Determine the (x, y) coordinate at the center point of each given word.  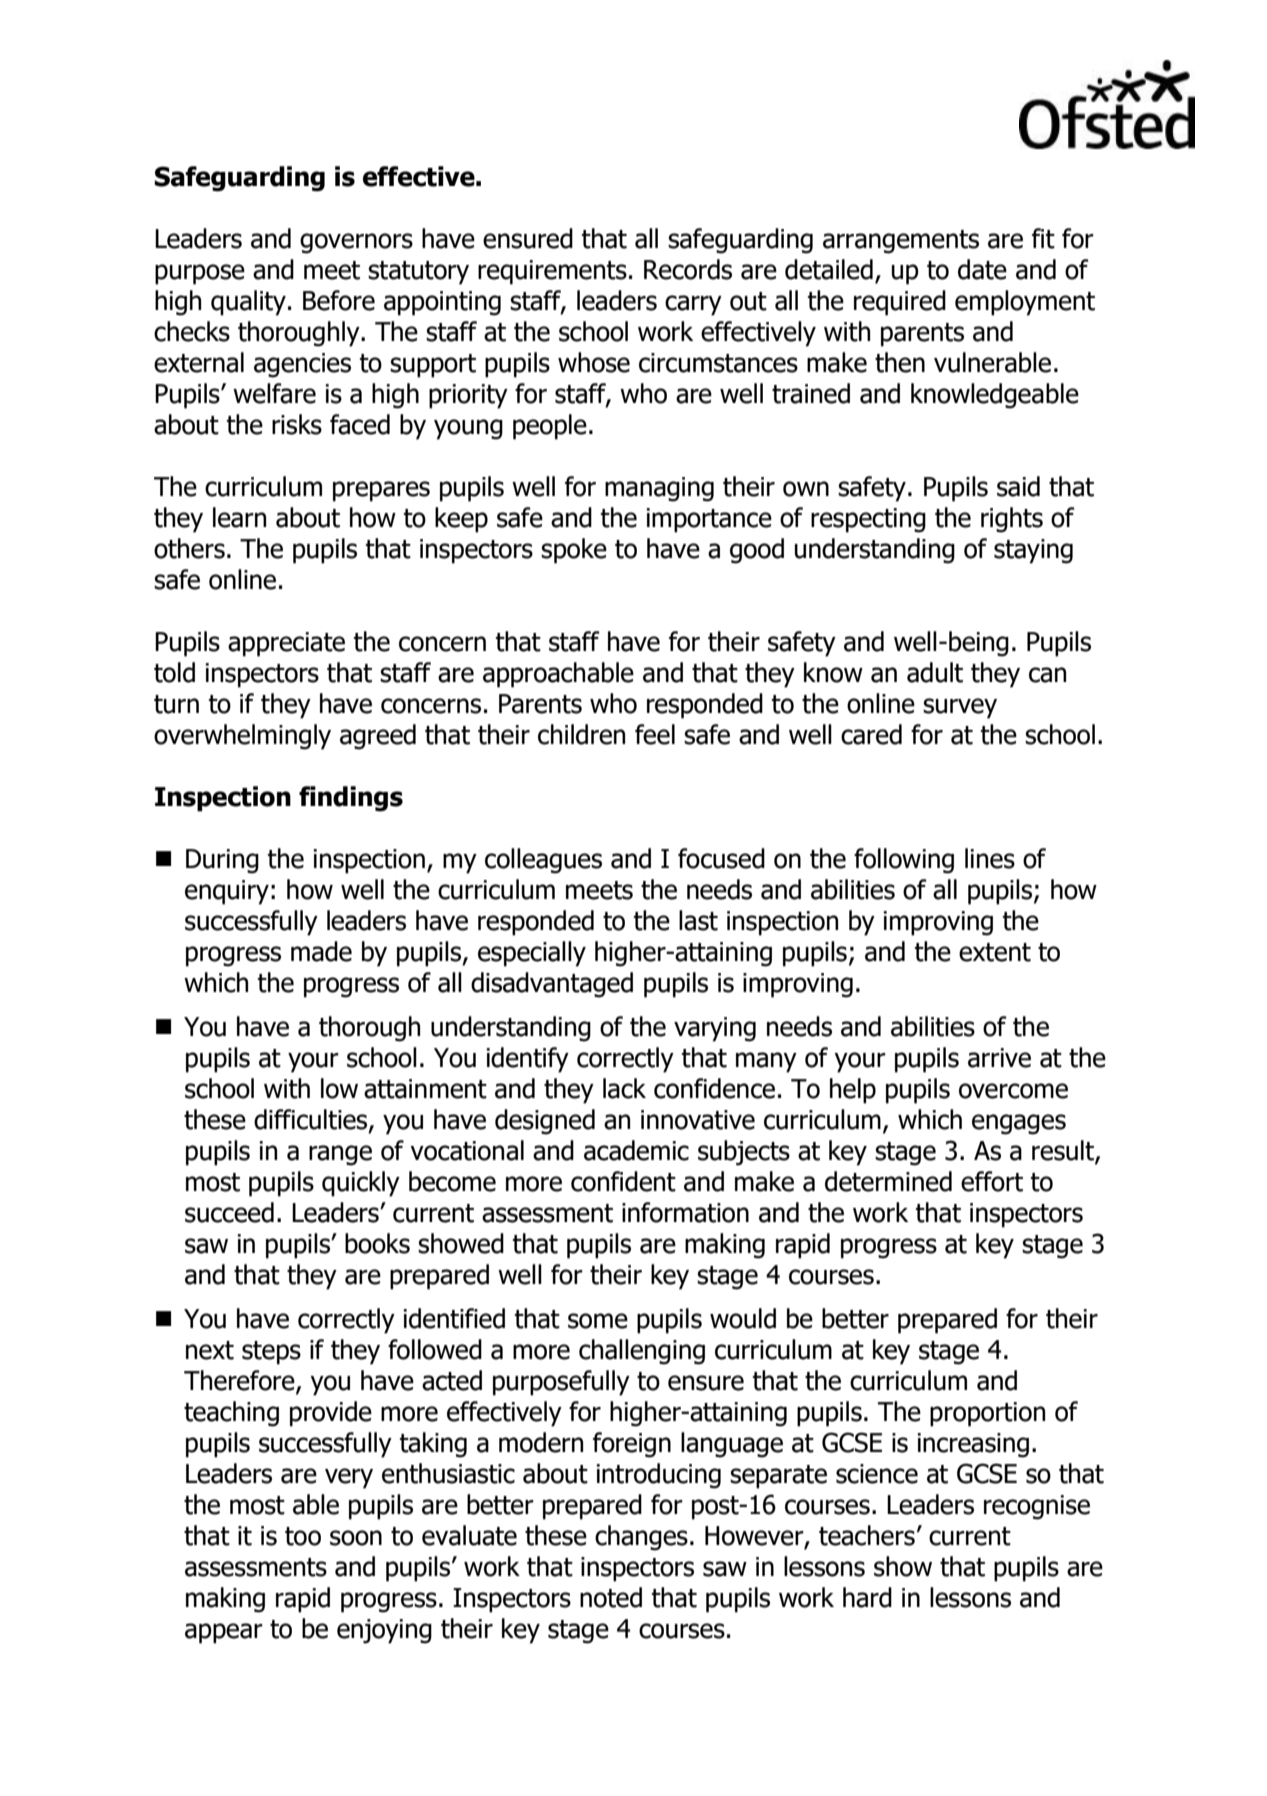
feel (655, 734)
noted (611, 1597)
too (303, 1536)
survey (960, 708)
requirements (552, 272)
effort (992, 1181)
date (982, 269)
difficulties (312, 1120)
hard (867, 1597)
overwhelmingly (242, 737)
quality (248, 303)
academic (636, 1150)
